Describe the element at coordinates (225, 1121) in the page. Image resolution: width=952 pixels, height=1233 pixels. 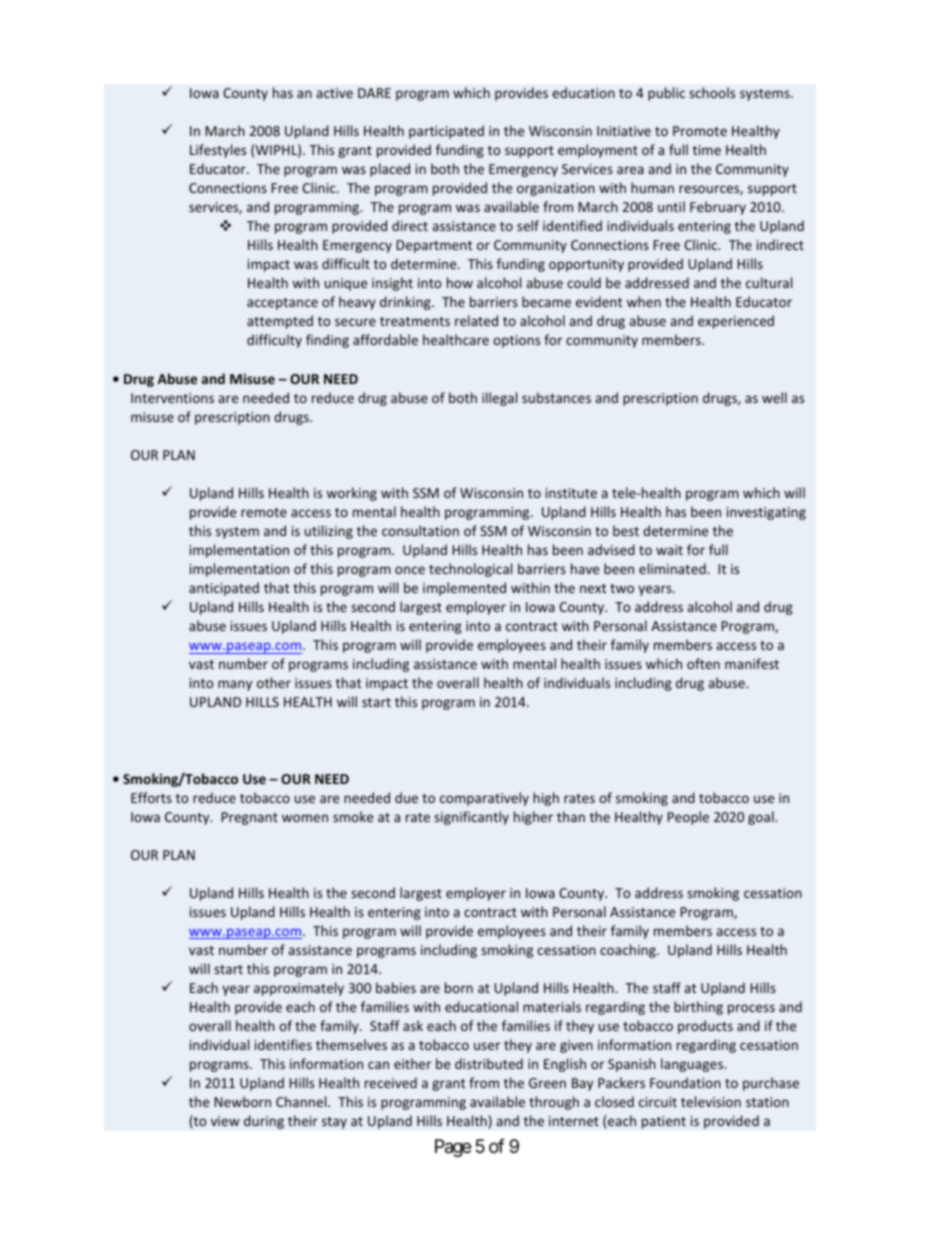
I see `view` at that location.
